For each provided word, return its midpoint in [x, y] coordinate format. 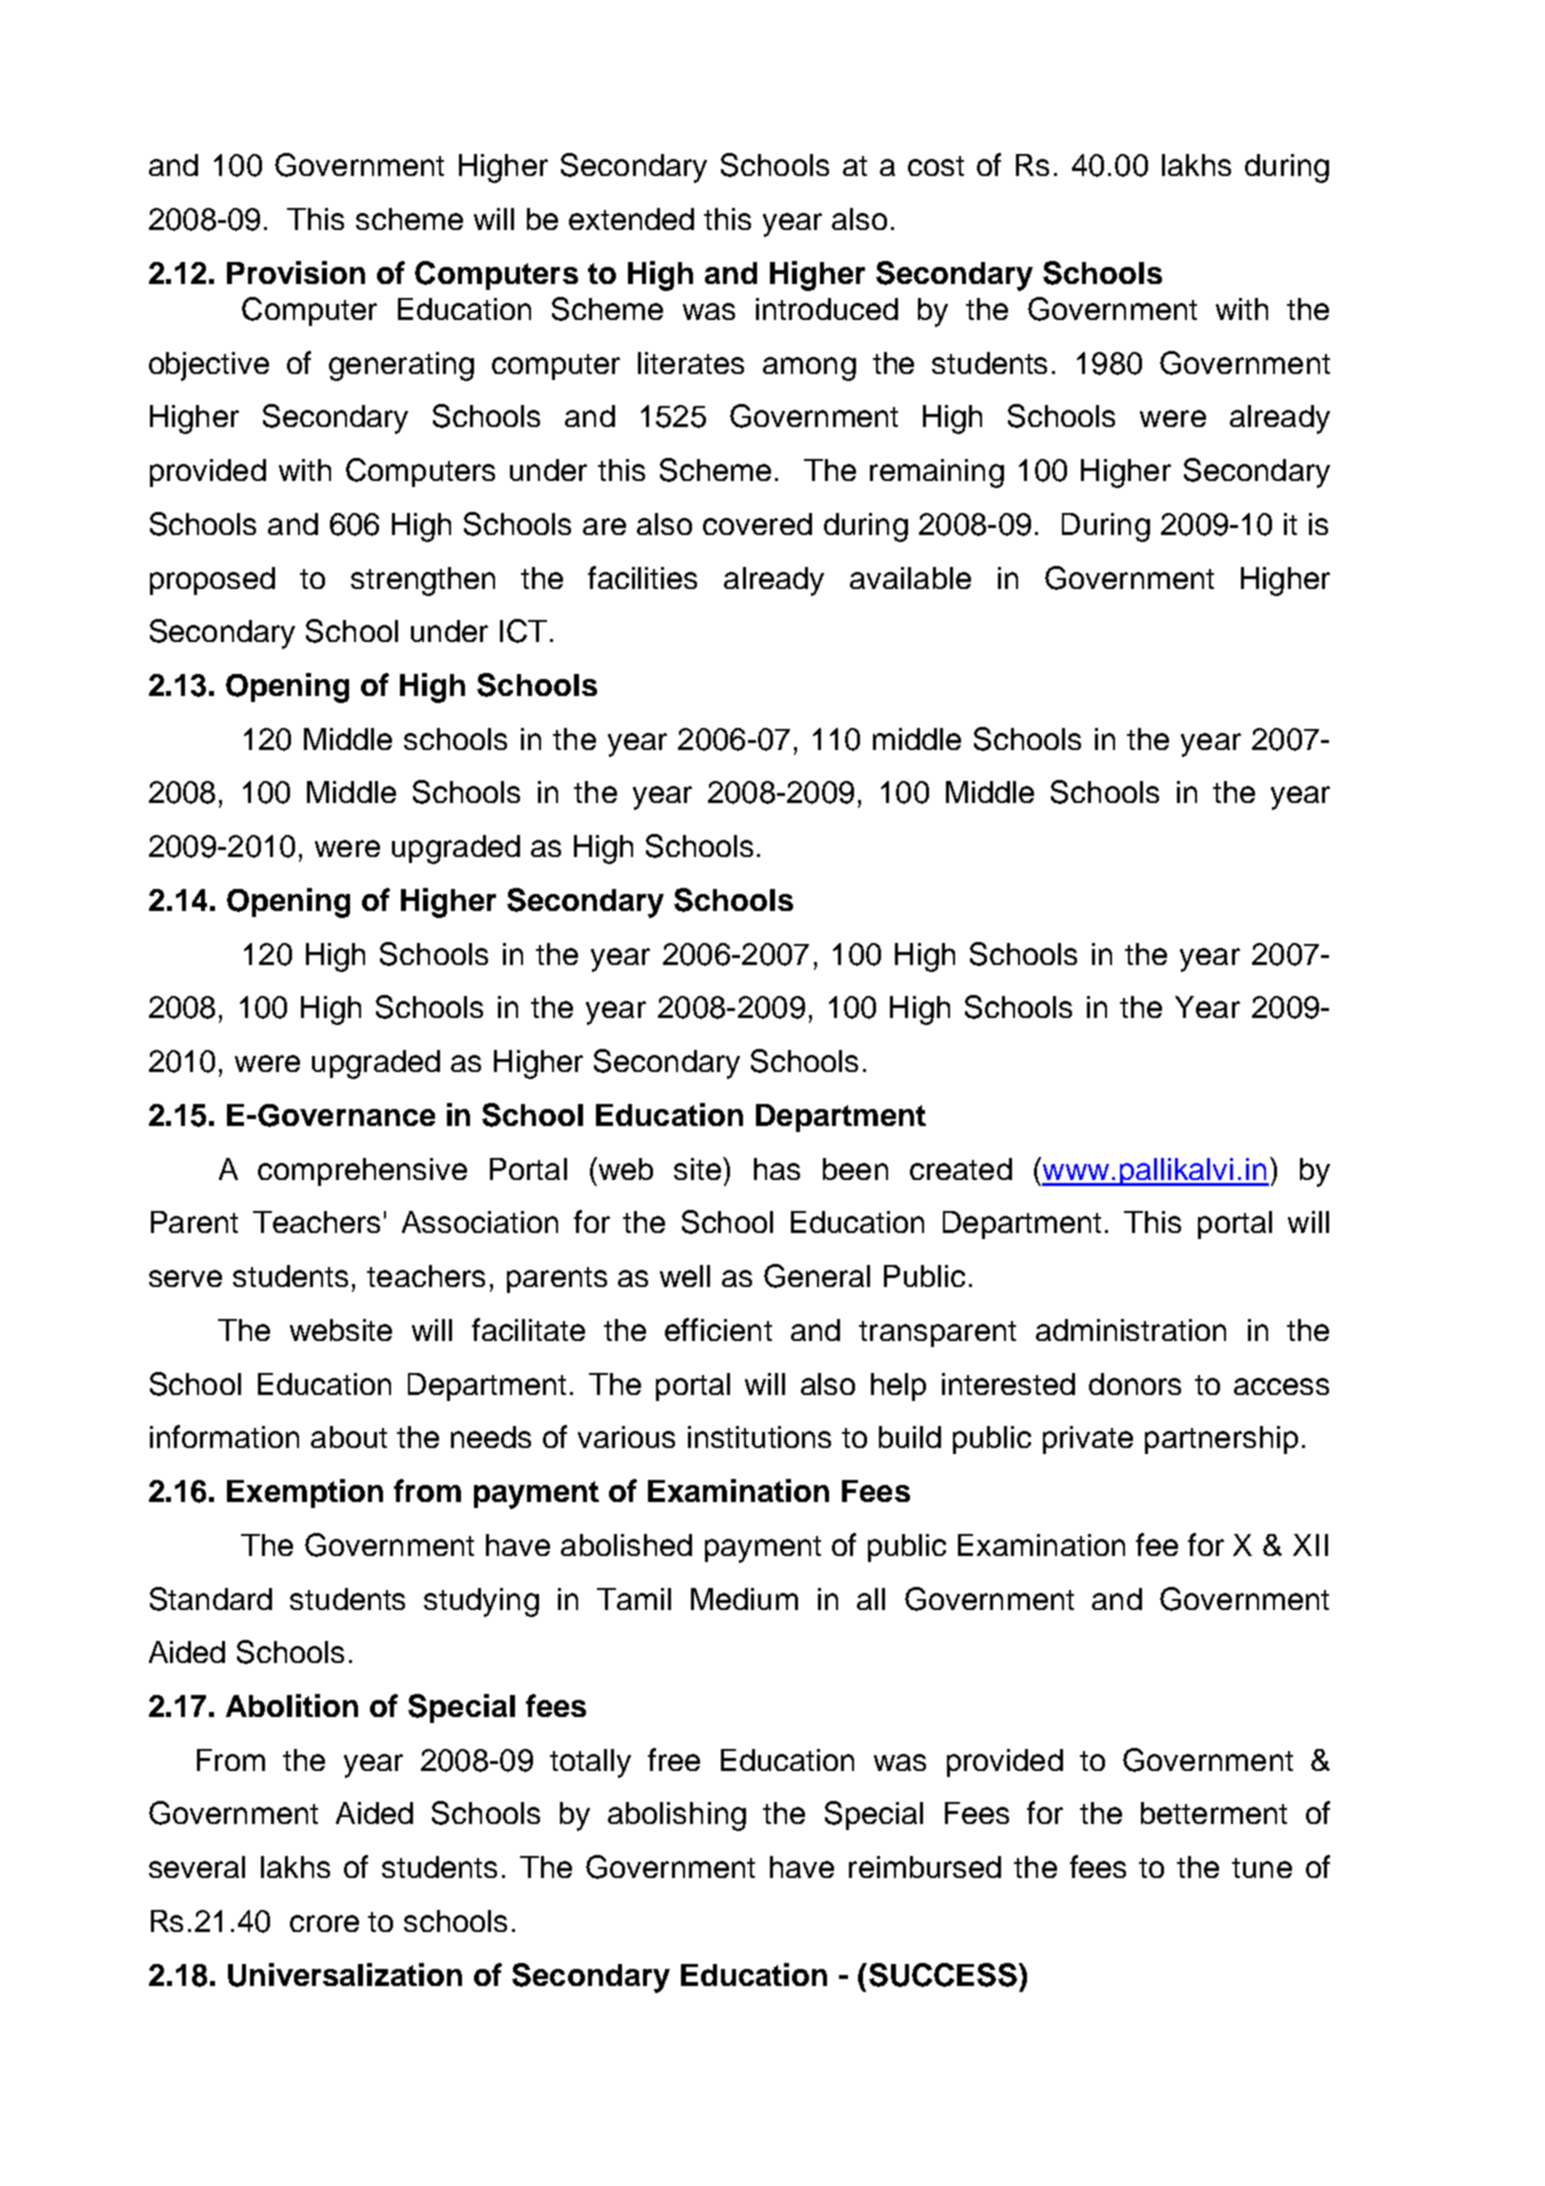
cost [936, 166]
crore [324, 1923]
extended [631, 219]
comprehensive [362, 1172]
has [777, 1169]
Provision [296, 272]
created [961, 1169]
